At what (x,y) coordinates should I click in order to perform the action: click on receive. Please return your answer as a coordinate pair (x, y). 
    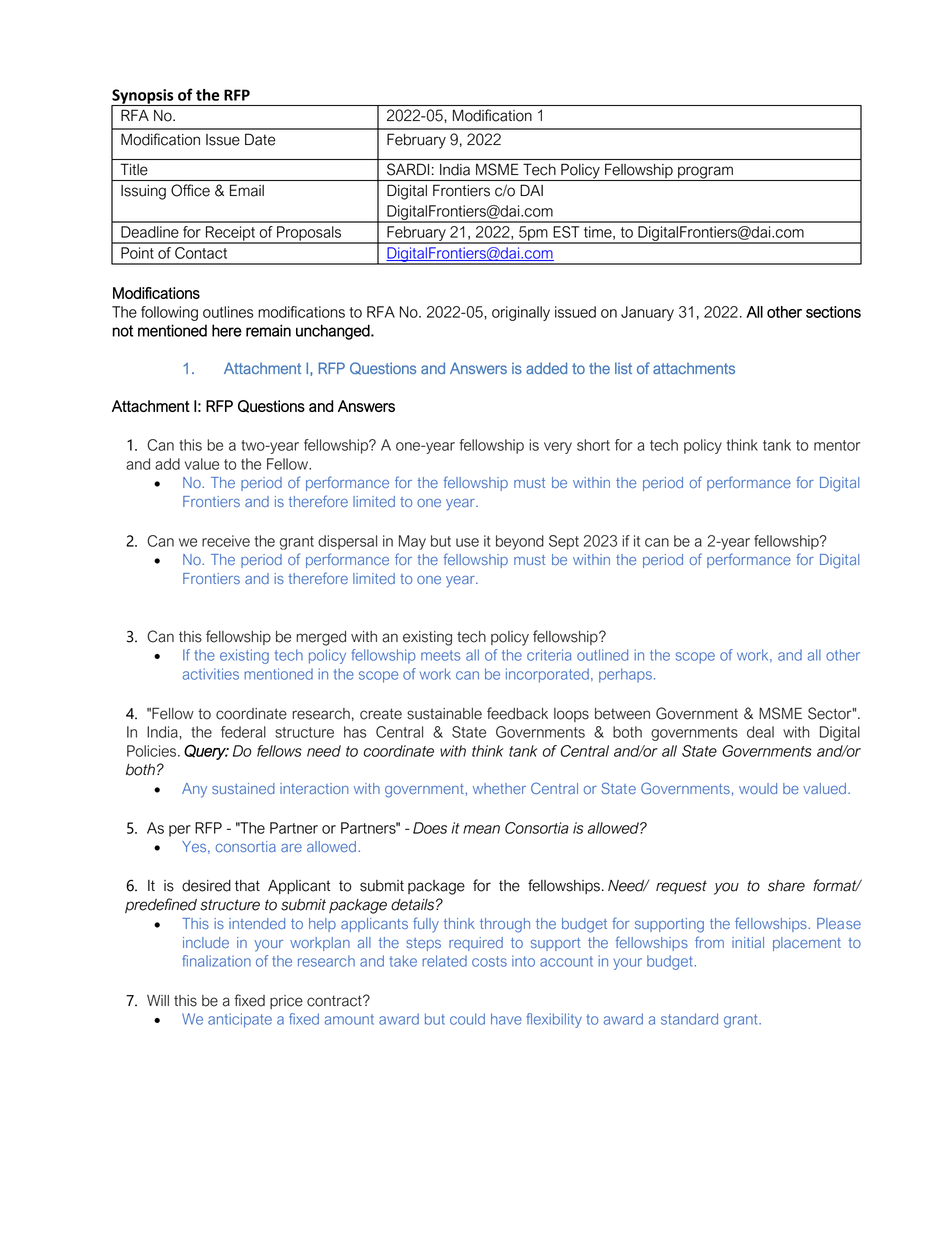
    Looking at the image, I should click on (226, 541).
